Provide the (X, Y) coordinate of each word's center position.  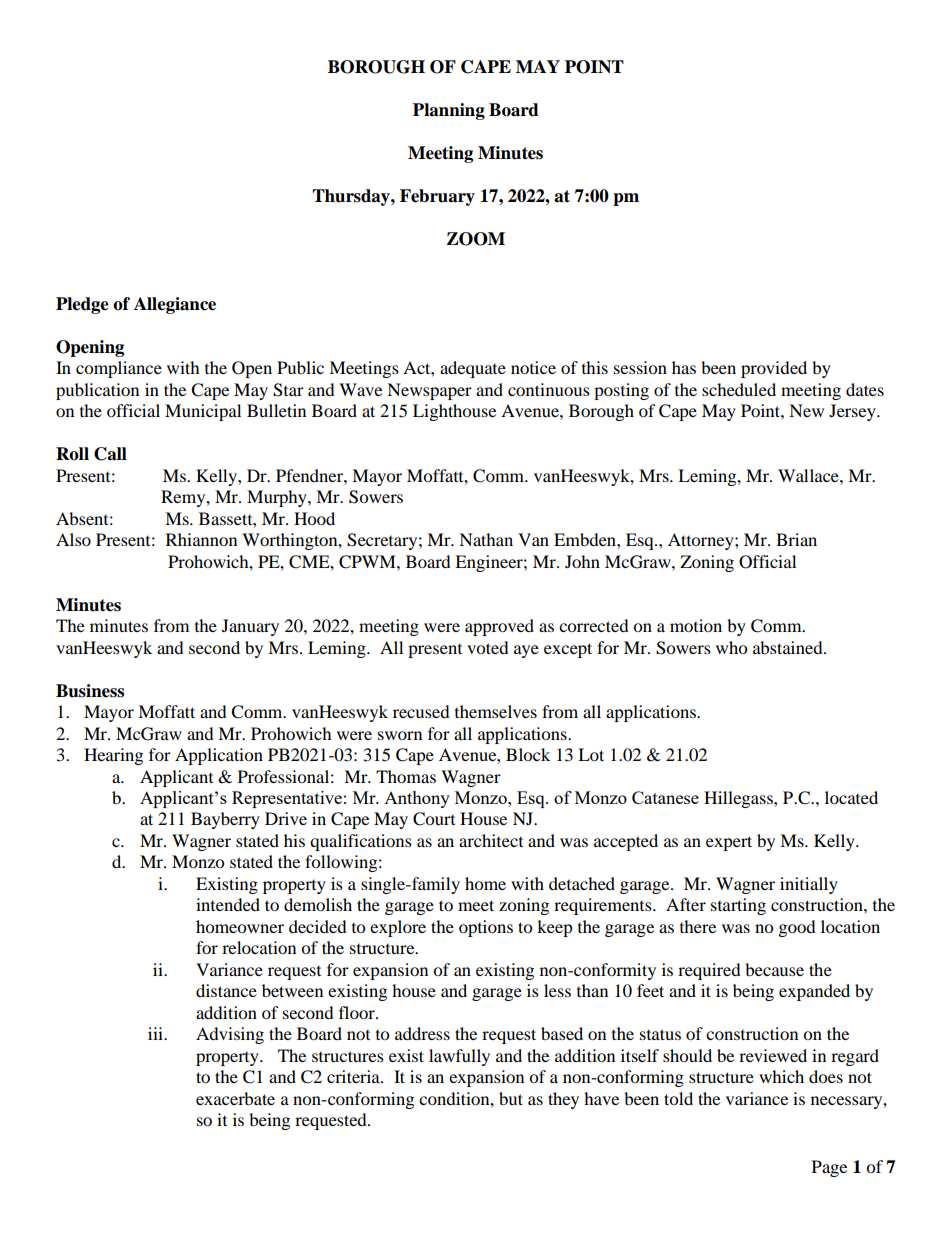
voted (488, 647)
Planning (449, 111)
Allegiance (175, 305)
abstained (789, 647)
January (250, 627)
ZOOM (476, 239)
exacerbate (235, 1098)
